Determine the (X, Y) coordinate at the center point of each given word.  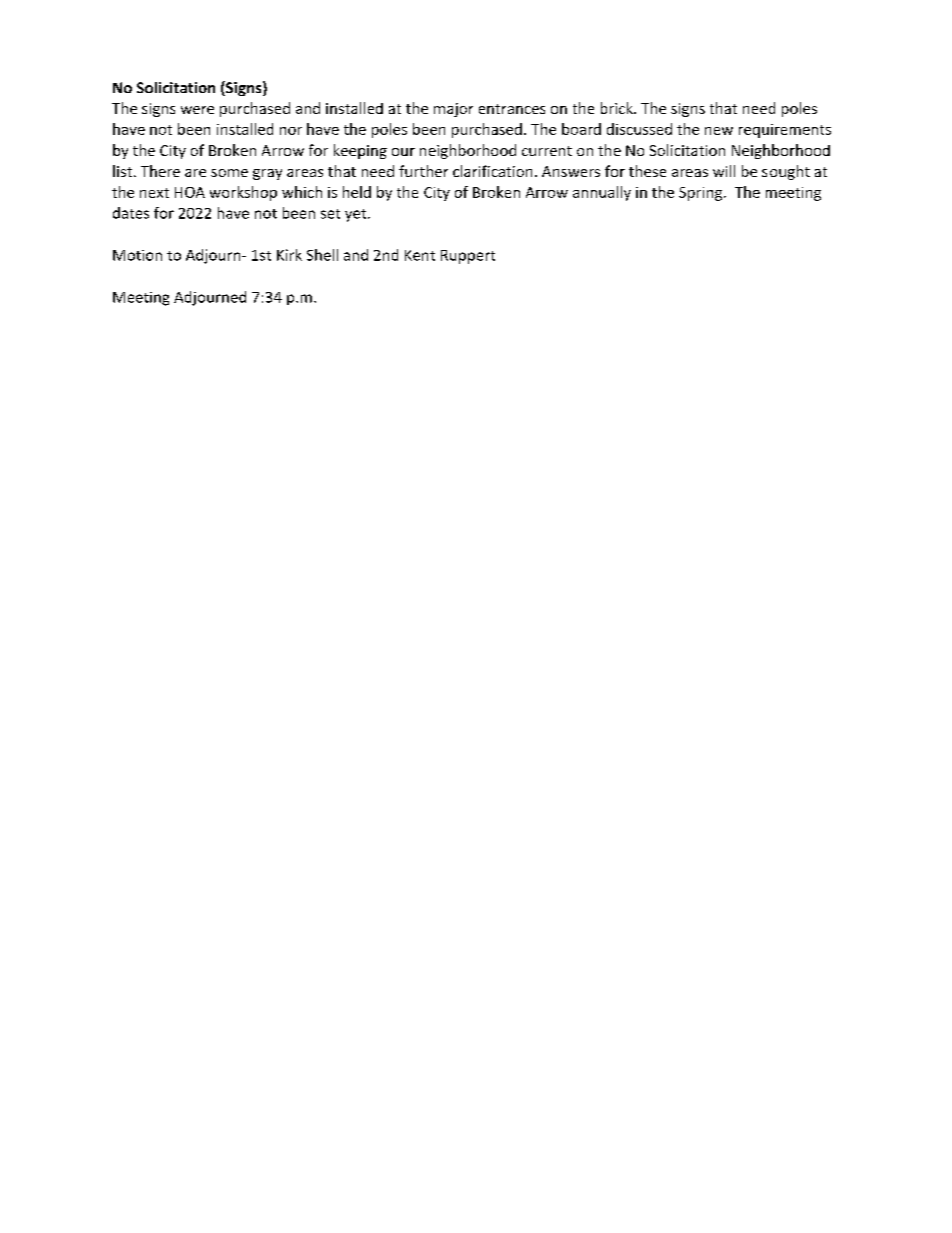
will (724, 171)
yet (357, 215)
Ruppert (468, 257)
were (197, 110)
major (453, 110)
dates (131, 213)
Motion (137, 255)
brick (618, 108)
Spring (702, 194)
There (160, 171)
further (423, 171)
